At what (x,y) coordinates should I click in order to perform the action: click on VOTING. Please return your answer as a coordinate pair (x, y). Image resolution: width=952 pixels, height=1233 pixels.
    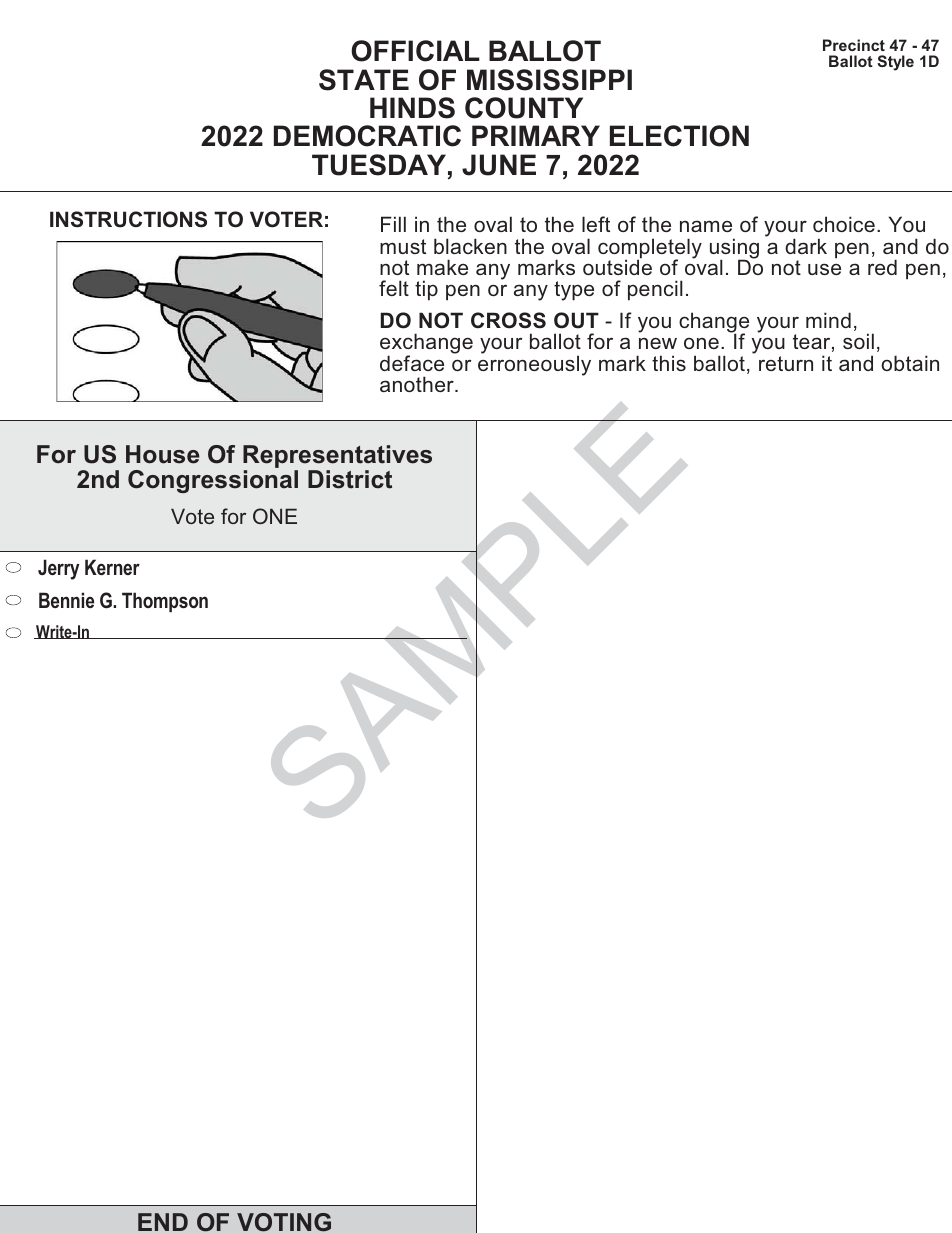
    Looking at the image, I should click on (284, 1222).
